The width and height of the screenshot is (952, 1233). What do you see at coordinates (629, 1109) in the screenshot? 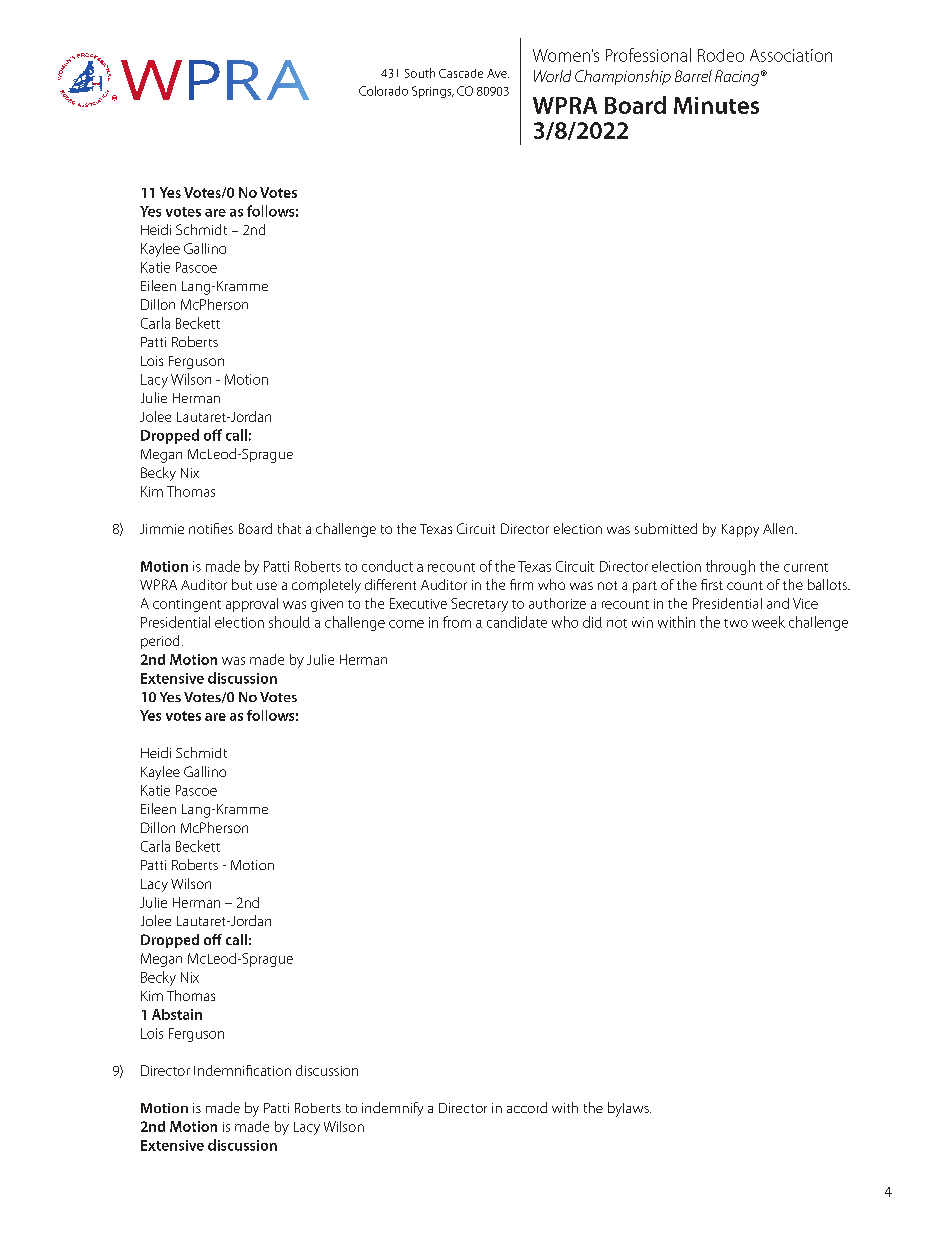
I see `bylaws` at bounding box center [629, 1109].
